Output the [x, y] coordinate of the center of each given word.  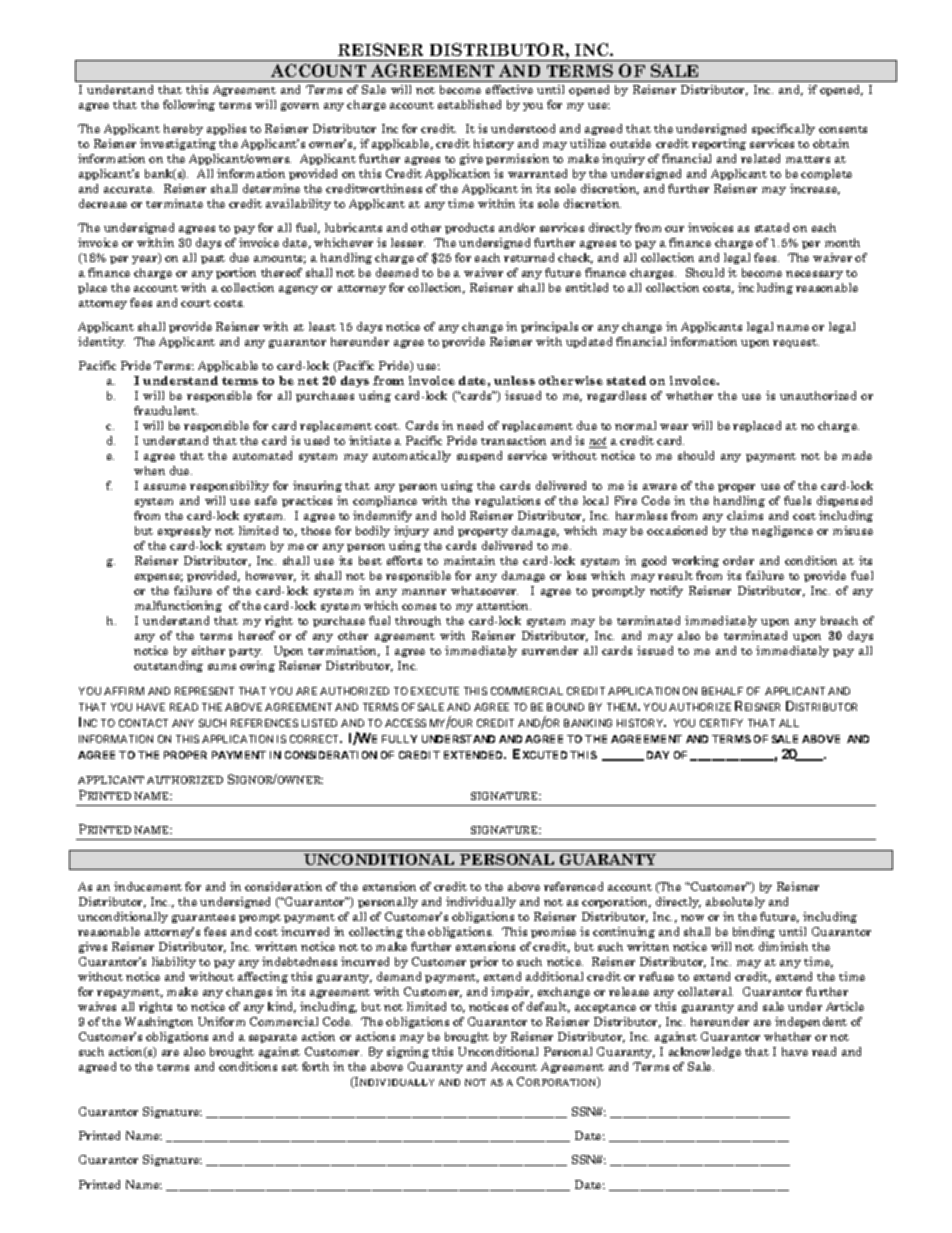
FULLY [399, 739]
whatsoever [484, 590]
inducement [148, 886]
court [196, 303]
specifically [783, 129]
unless [514, 380]
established [469, 104]
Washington [159, 1022]
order [738, 560]
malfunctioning [178, 606]
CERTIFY [721, 723]
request [796, 343]
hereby [183, 129]
